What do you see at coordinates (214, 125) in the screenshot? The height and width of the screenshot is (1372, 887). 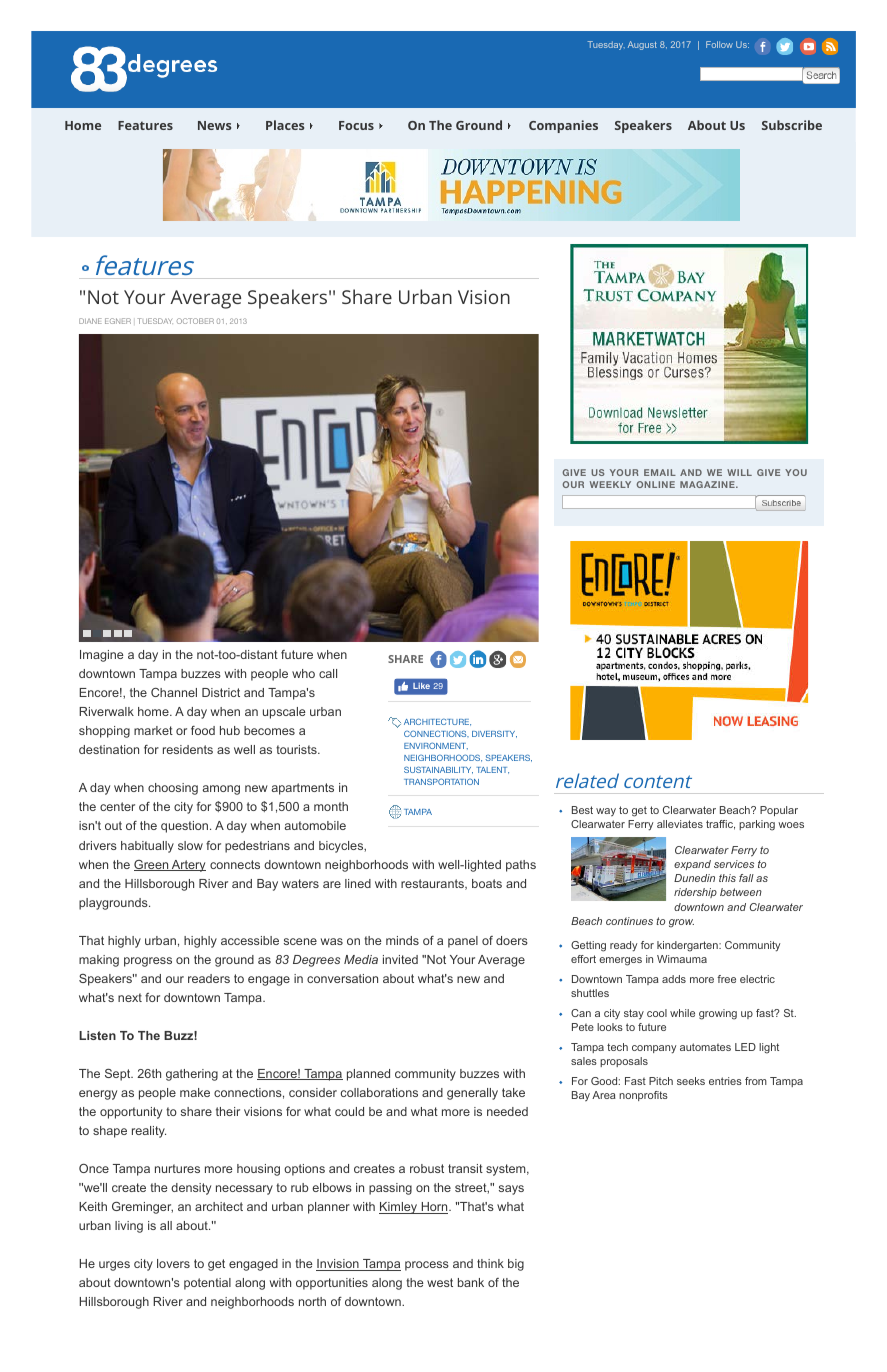 I see `News` at bounding box center [214, 125].
